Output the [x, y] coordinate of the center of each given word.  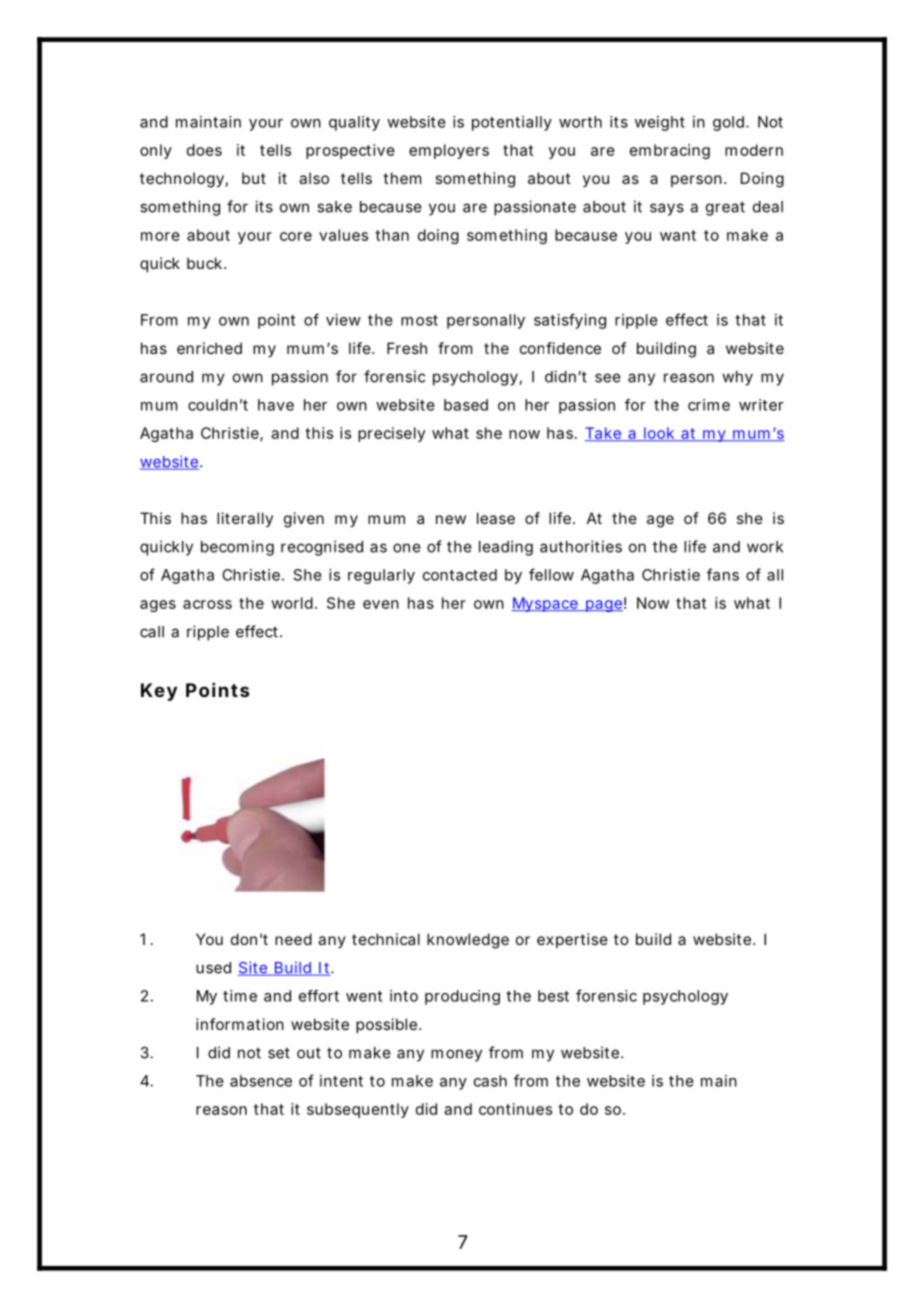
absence [261, 1081]
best [553, 996]
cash [490, 1081]
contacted [460, 575]
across [207, 604]
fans [723, 574]
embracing [670, 151]
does [204, 150]
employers [449, 151]
